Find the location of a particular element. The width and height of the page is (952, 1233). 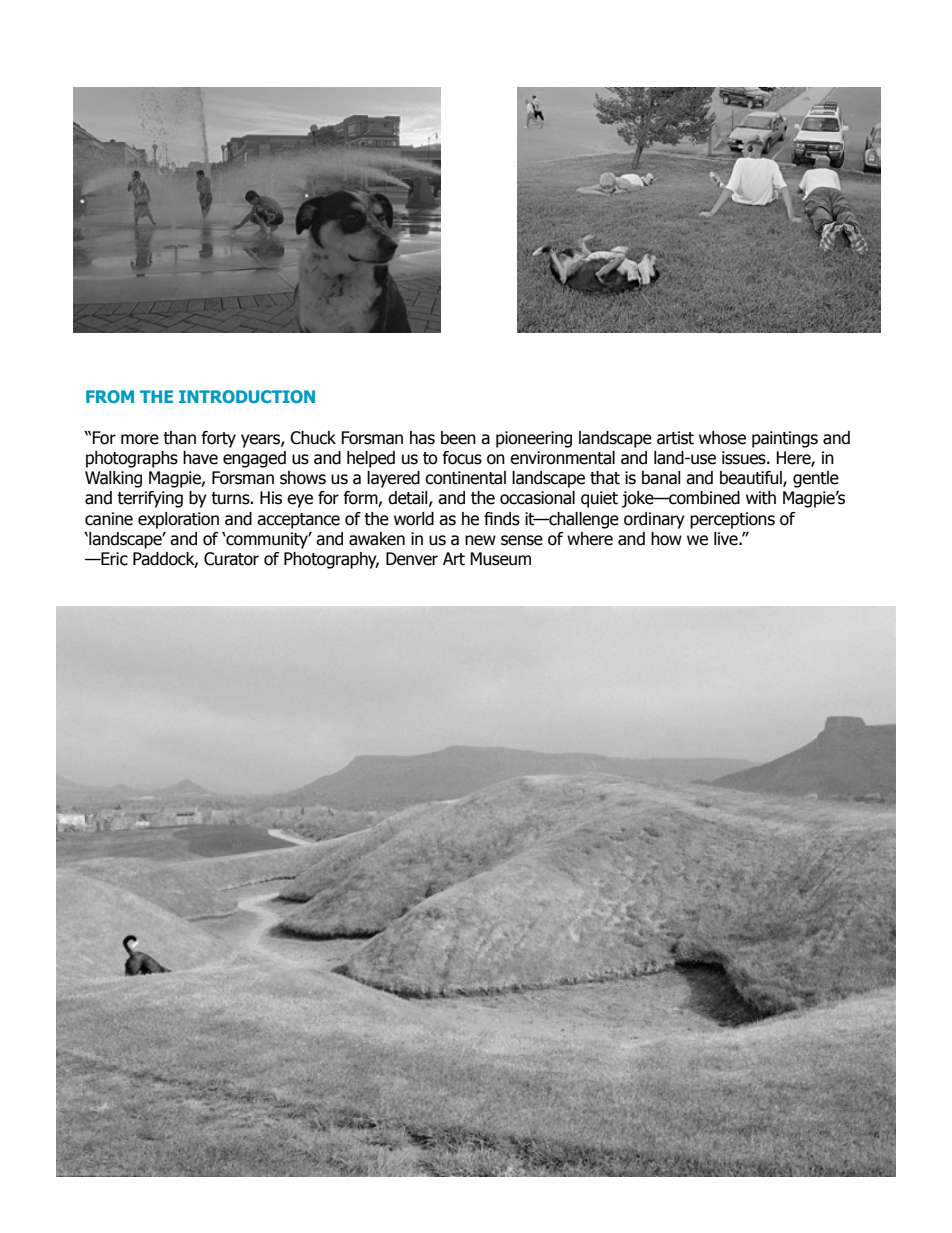

Curator is located at coordinates (231, 559).
